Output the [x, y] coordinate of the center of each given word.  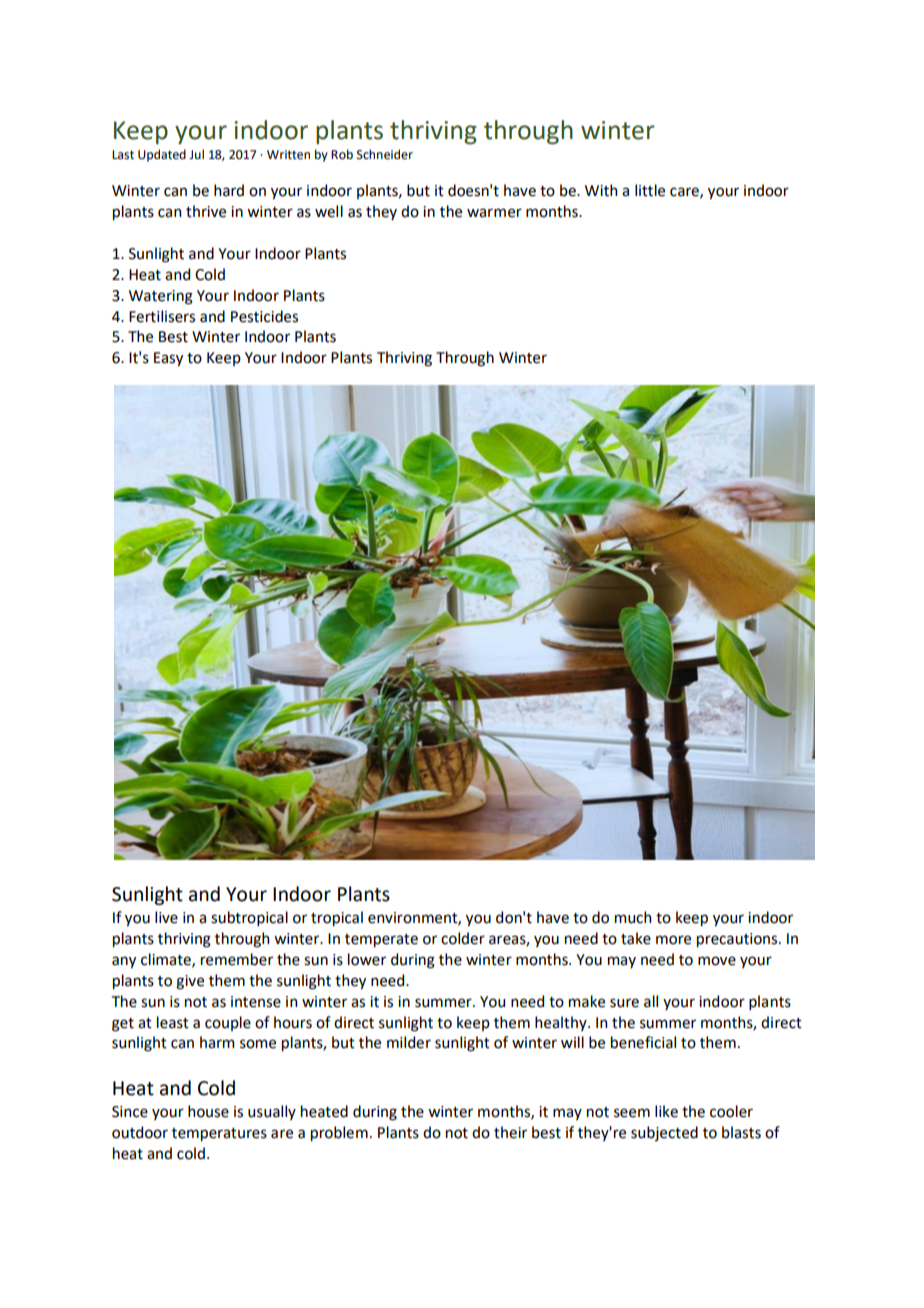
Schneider [385, 154]
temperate [381, 940]
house [208, 1111]
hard [229, 190]
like [666, 1111]
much [633, 917]
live [166, 917]
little [650, 190]
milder [409, 1042]
